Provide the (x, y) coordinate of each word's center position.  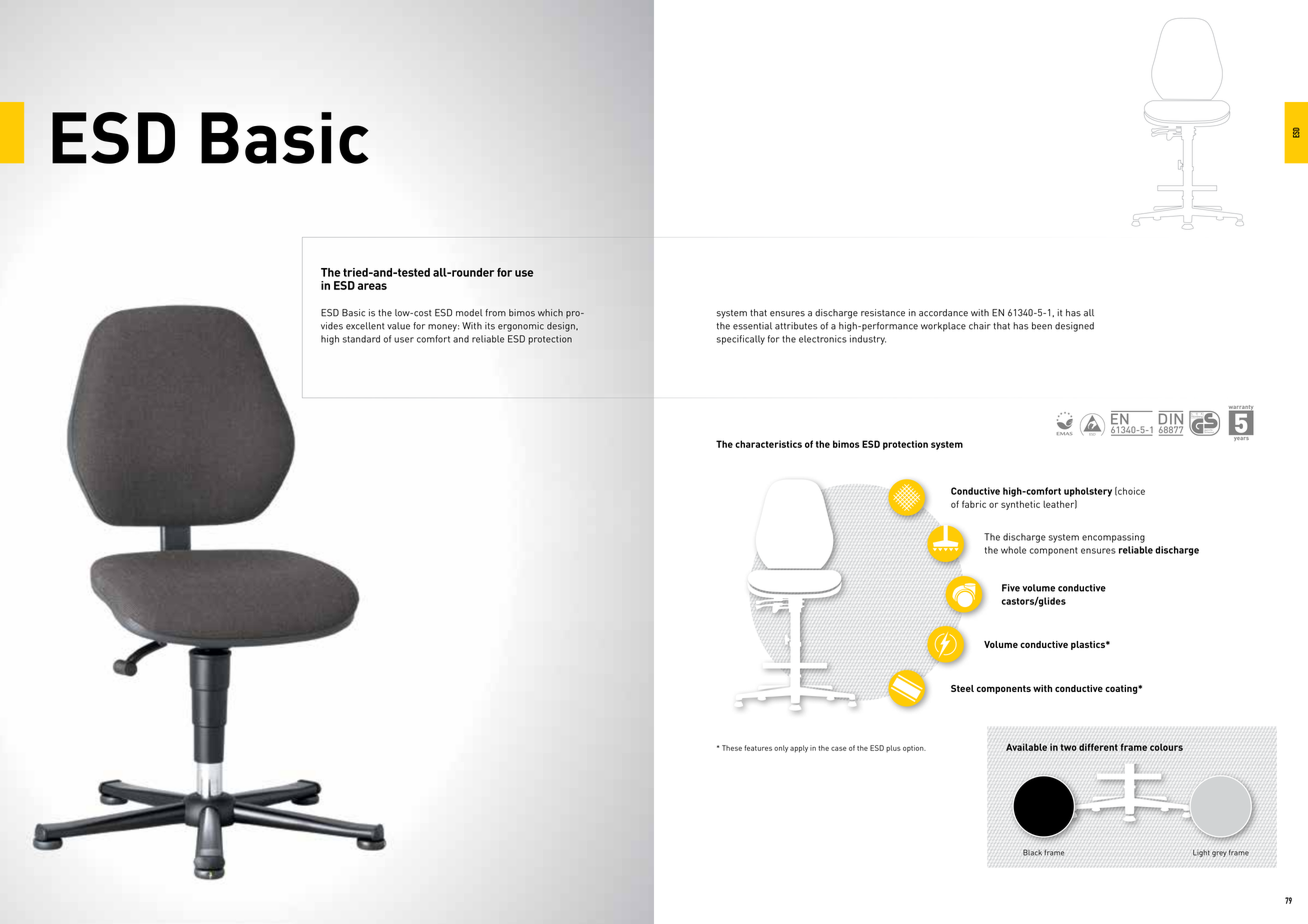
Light (1201, 853)
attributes (796, 326)
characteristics (768, 444)
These (732, 748)
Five (1011, 588)
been (1042, 326)
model (469, 313)
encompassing (1113, 538)
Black (1032, 852)
